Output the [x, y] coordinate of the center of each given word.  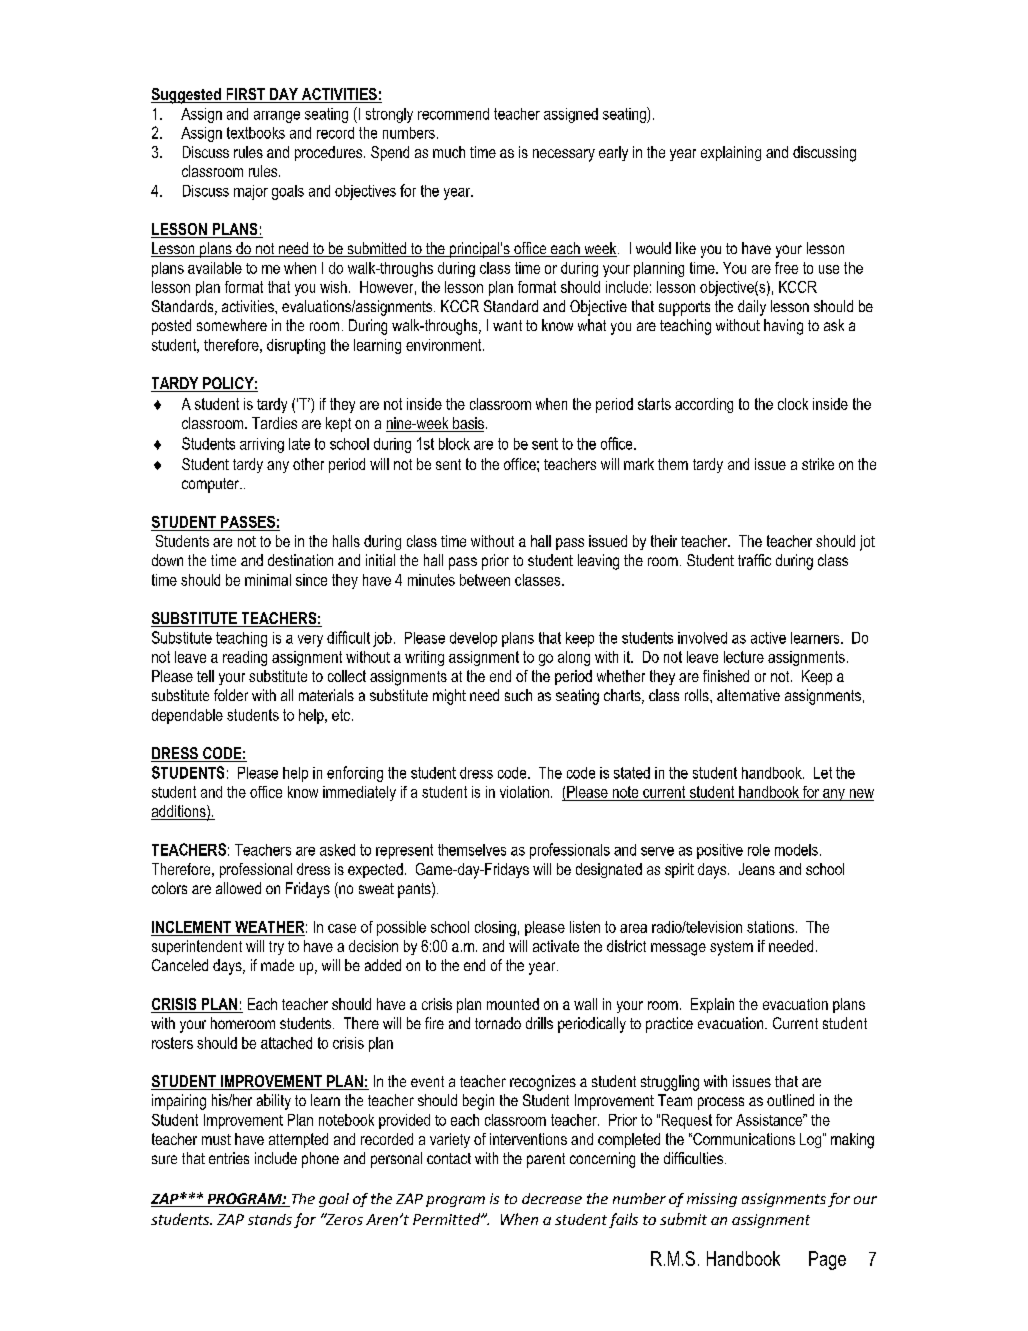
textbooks [256, 133]
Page [827, 1260]
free [786, 268]
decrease [552, 1198]
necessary [564, 155]
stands [270, 1219]
